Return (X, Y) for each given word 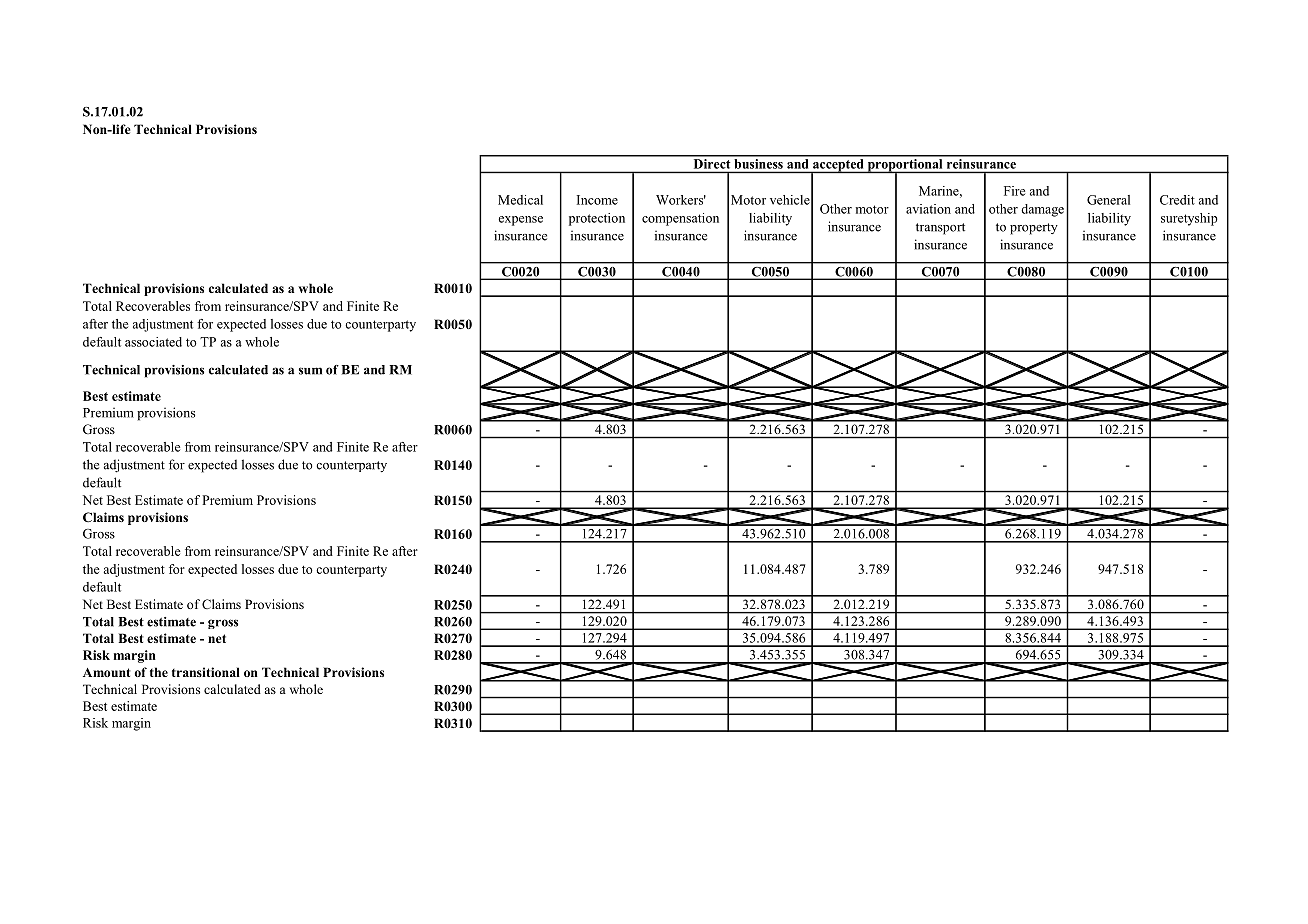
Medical (520, 200)
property (1034, 229)
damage (1042, 210)
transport (940, 229)
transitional (206, 672)
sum (310, 371)
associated (153, 342)
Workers (681, 200)
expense (520, 221)
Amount (107, 672)
